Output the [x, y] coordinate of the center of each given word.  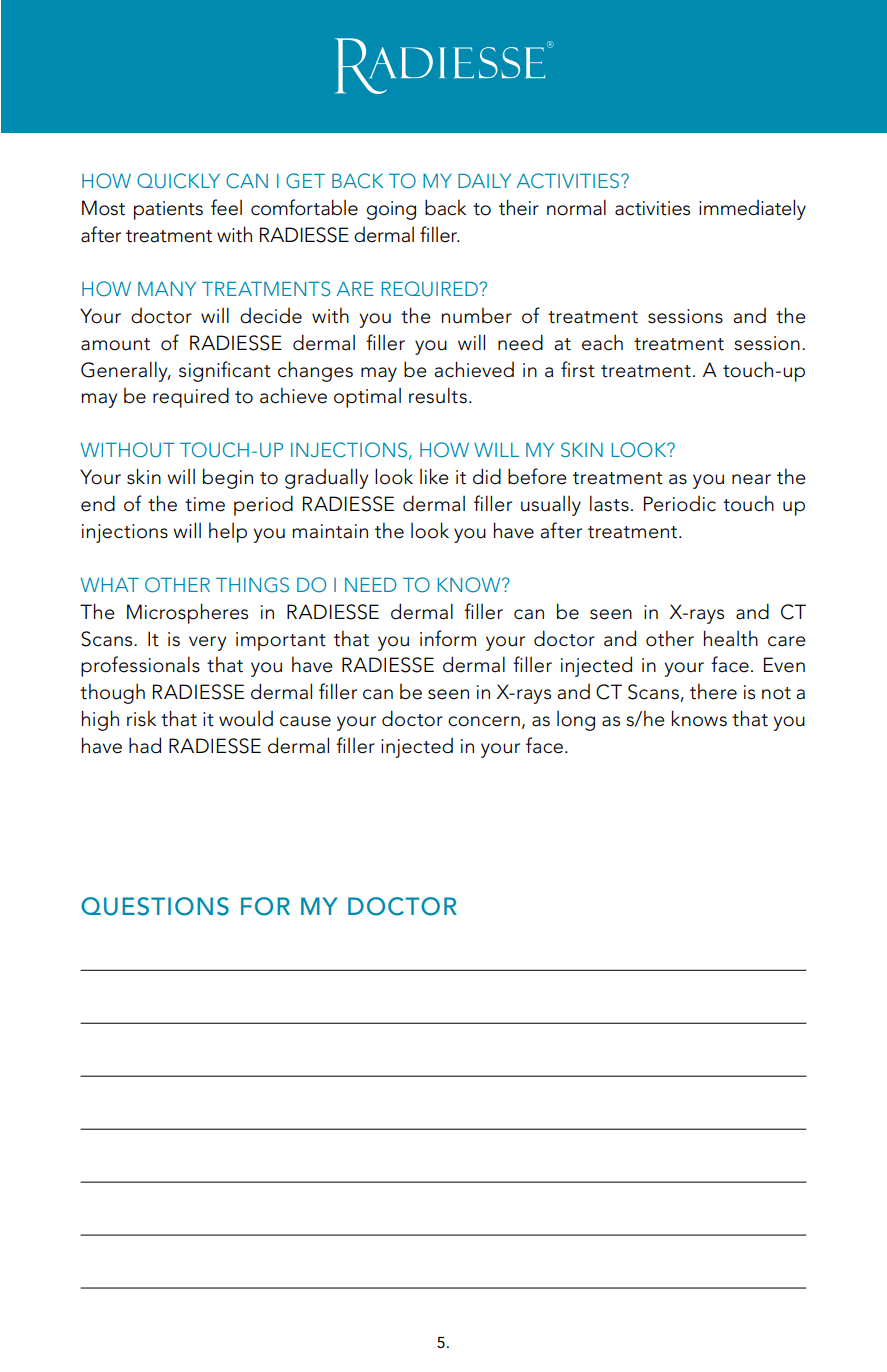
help [228, 532]
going [391, 210]
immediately [752, 209]
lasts [609, 503]
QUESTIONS [155, 906]
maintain [330, 531]
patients [168, 210]
